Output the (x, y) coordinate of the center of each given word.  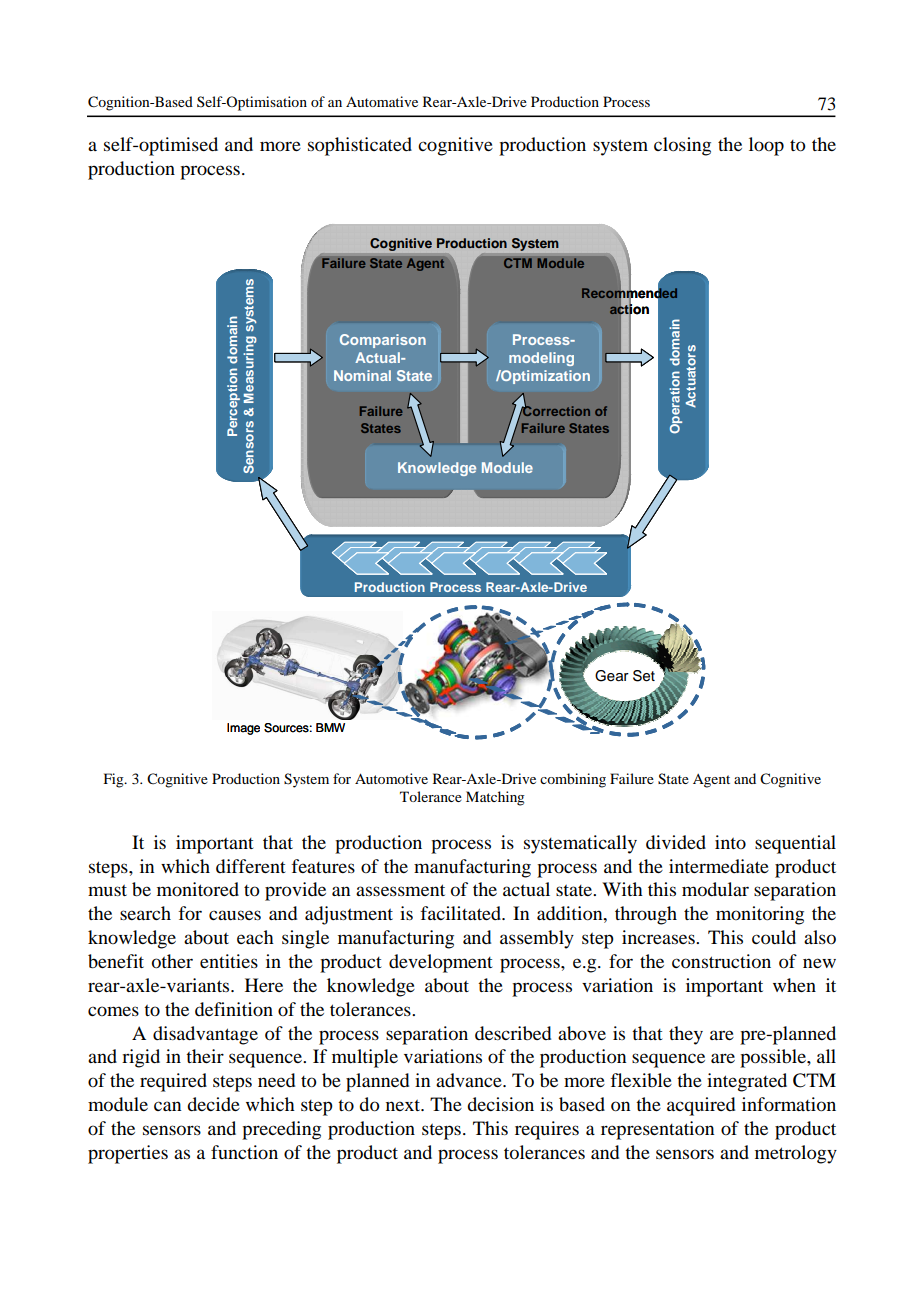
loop (766, 146)
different (251, 866)
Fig (115, 780)
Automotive (391, 778)
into (730, 842)
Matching (495, 798)
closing (682, 146)
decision (500, 1104)
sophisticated (360, 146)
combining (573, 780)
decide (213, 1104)
